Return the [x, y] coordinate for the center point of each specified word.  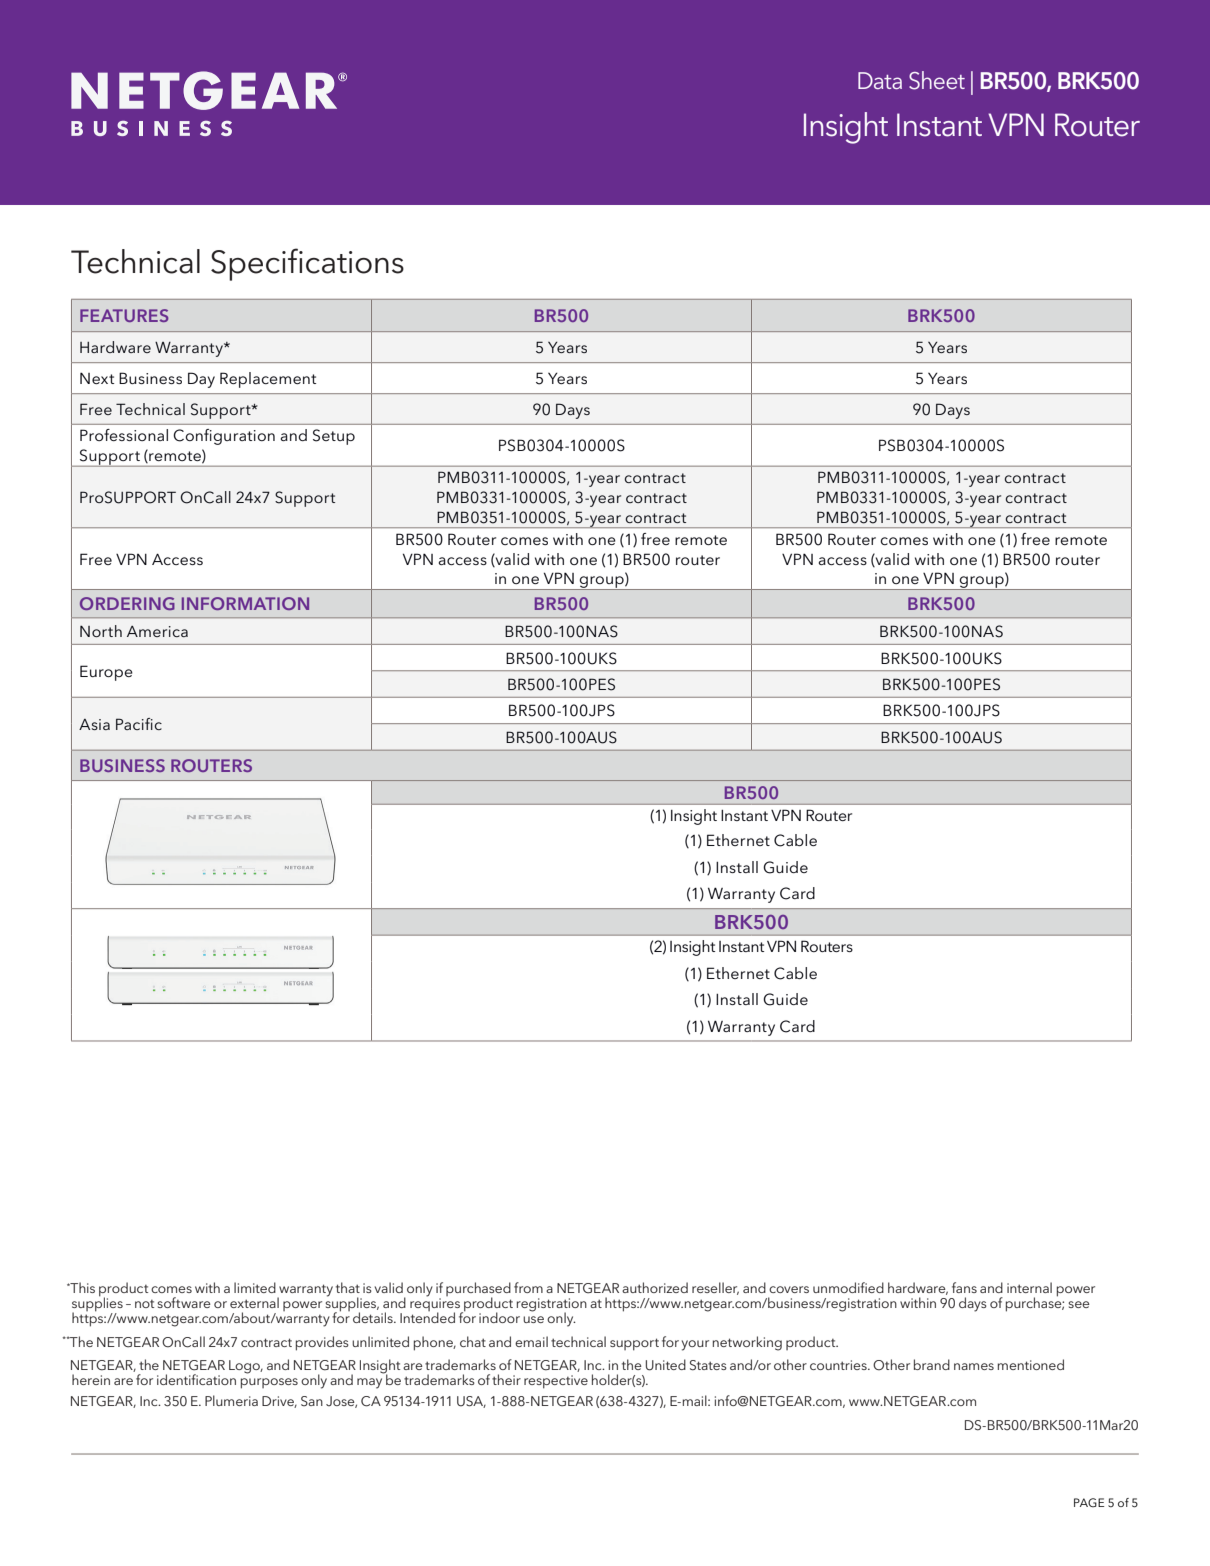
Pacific [139, 724]
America [157, 631]
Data [880, 80]
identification [196, 1379]
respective [556, 1382]
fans [964, 1287]
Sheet [937, 80]
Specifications [307, 264]
